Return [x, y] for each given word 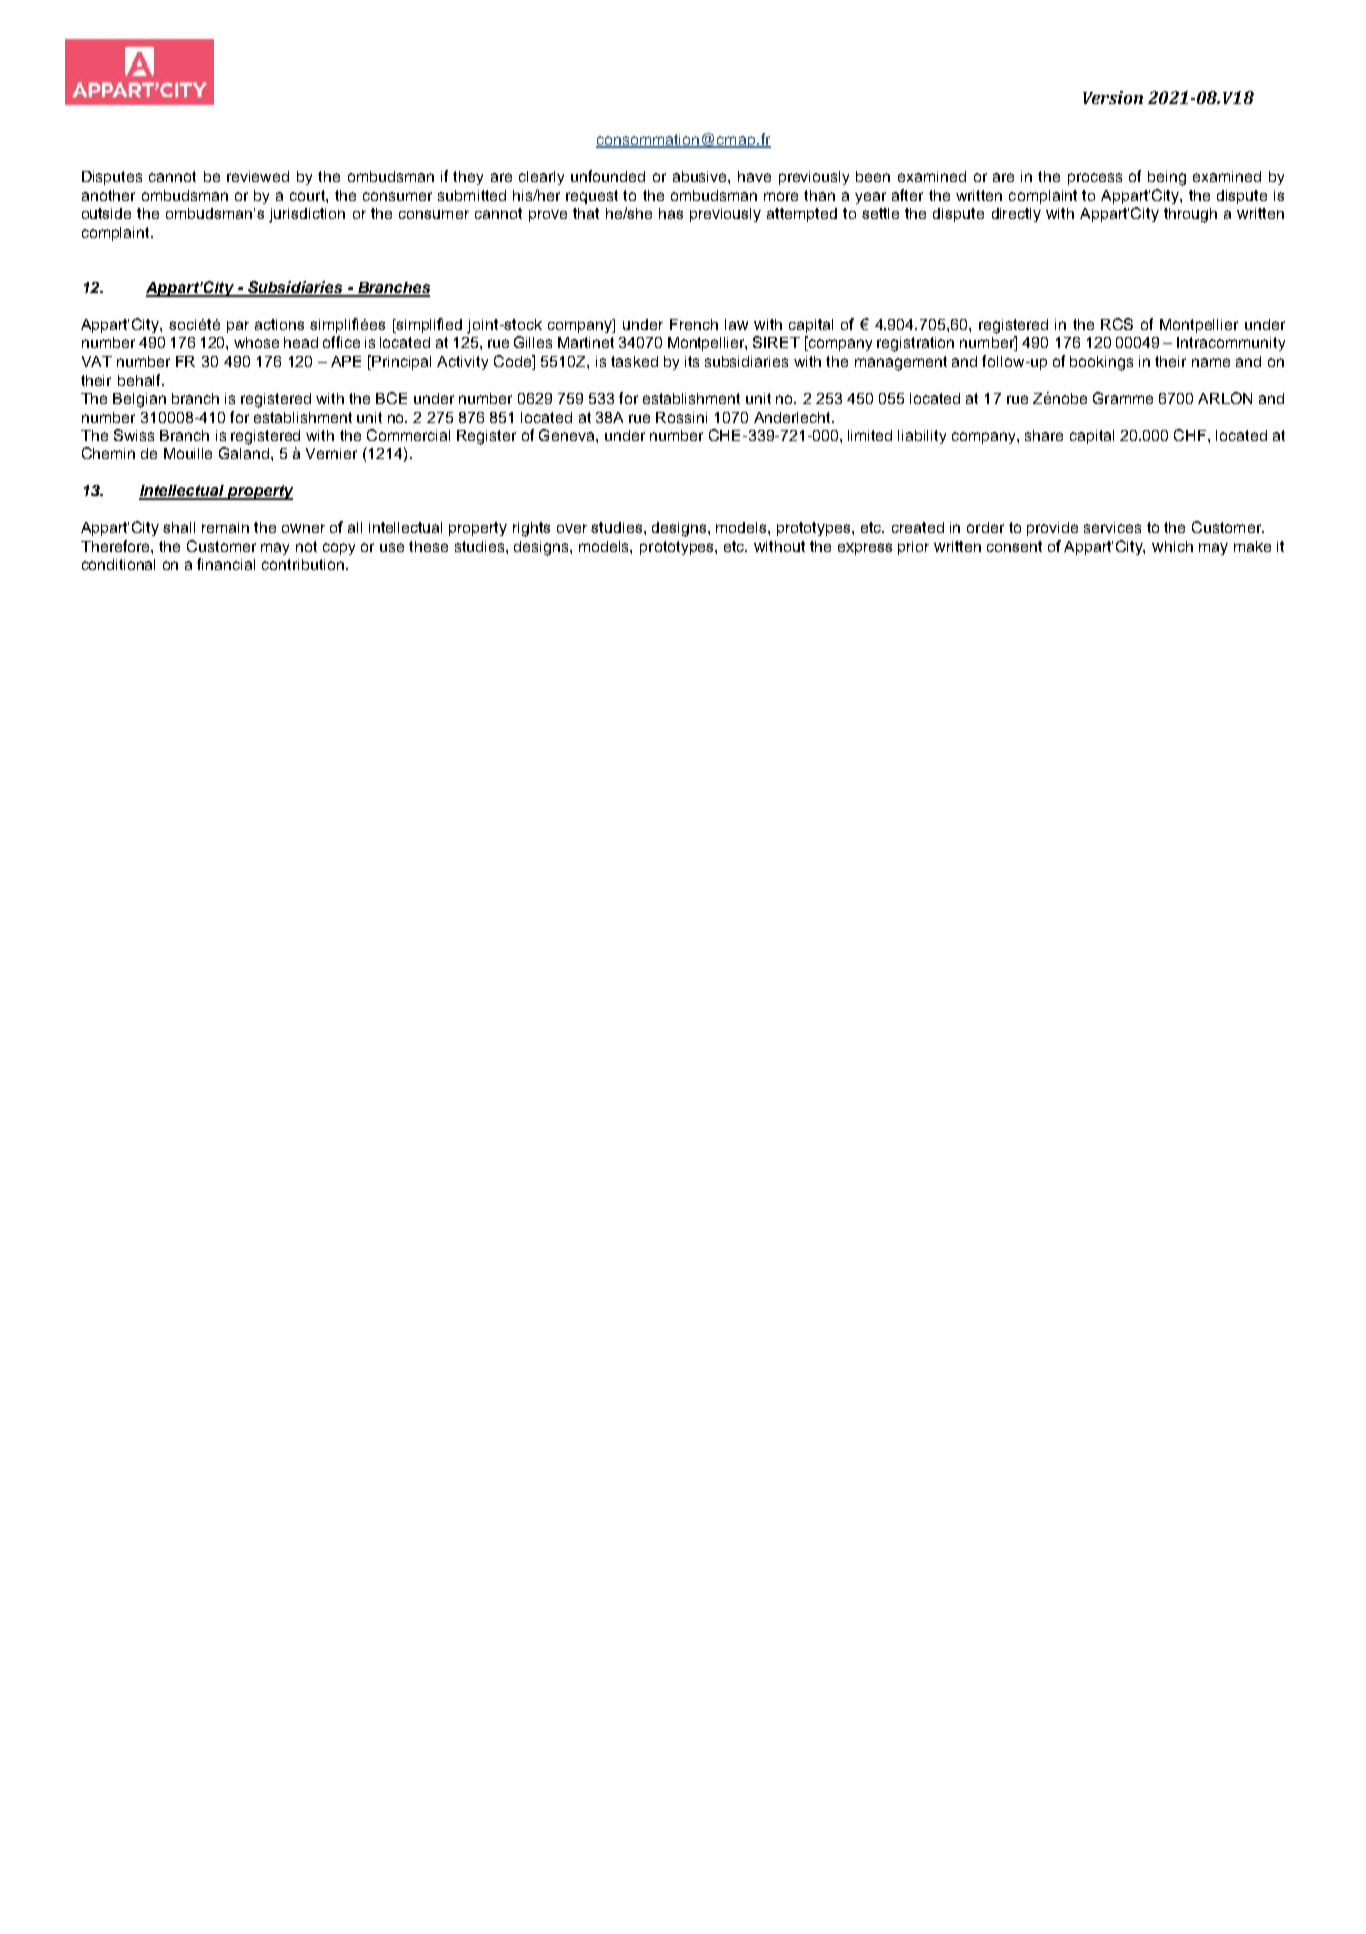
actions [279, 324]
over [572, 528]
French [694, 324]
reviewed [258, 176]
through [1190, 215]
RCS [1117, 324]
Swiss [134, 435]
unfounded [608, 176]
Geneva [568, 435]
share [1044, 435]
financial [226, 564]
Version [1113, 97]
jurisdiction [307, 215]
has [671, 213]
